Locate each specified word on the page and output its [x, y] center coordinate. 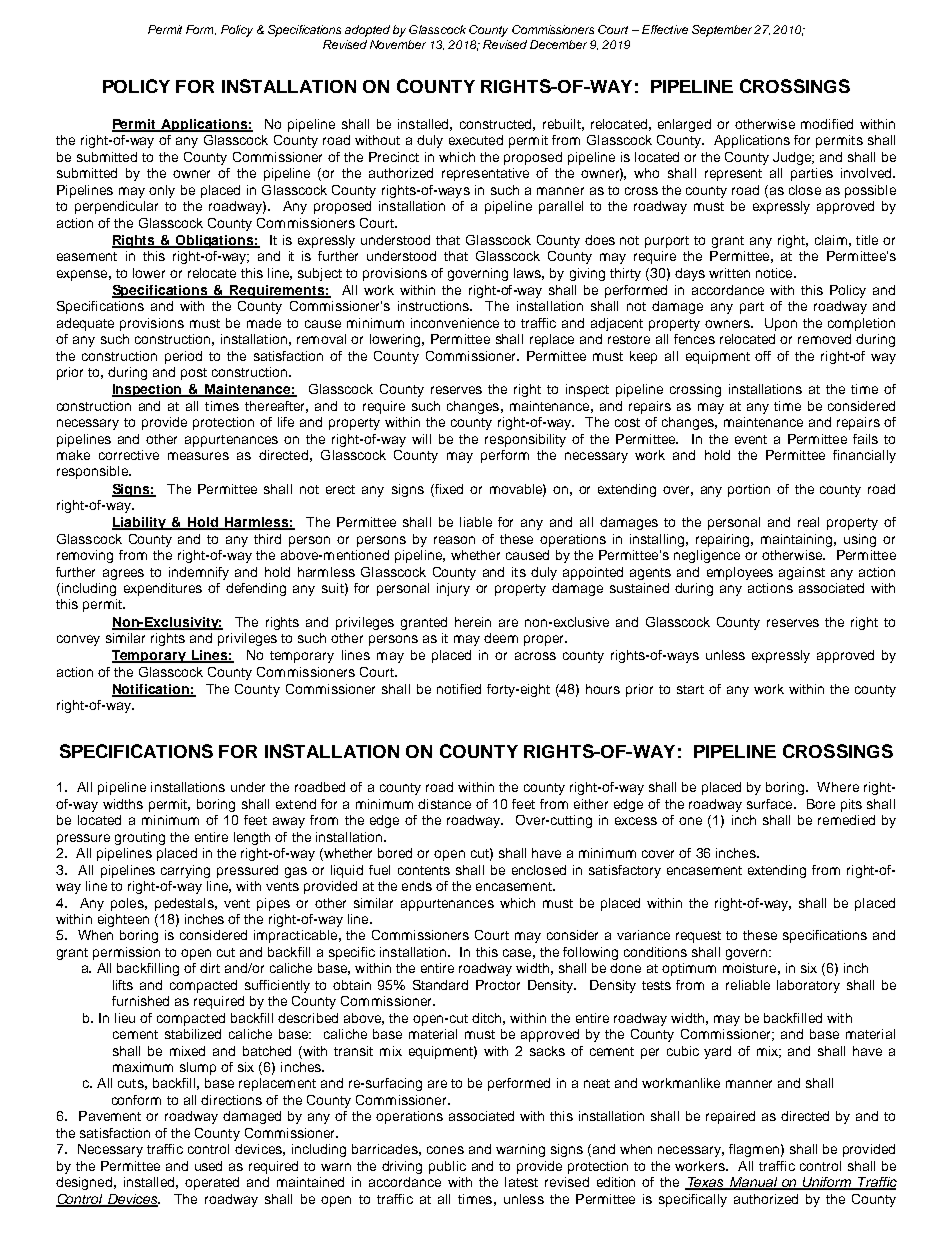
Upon [781, 324]
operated [212, 1183]
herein [473, 622]
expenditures [163, 589]
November [398, 44]
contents [424, 870]
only [162, 191]
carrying [185, 871]
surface [771, 804]
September [722, 31]
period [183, 357]
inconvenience [455, 323]
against [802, 573]
